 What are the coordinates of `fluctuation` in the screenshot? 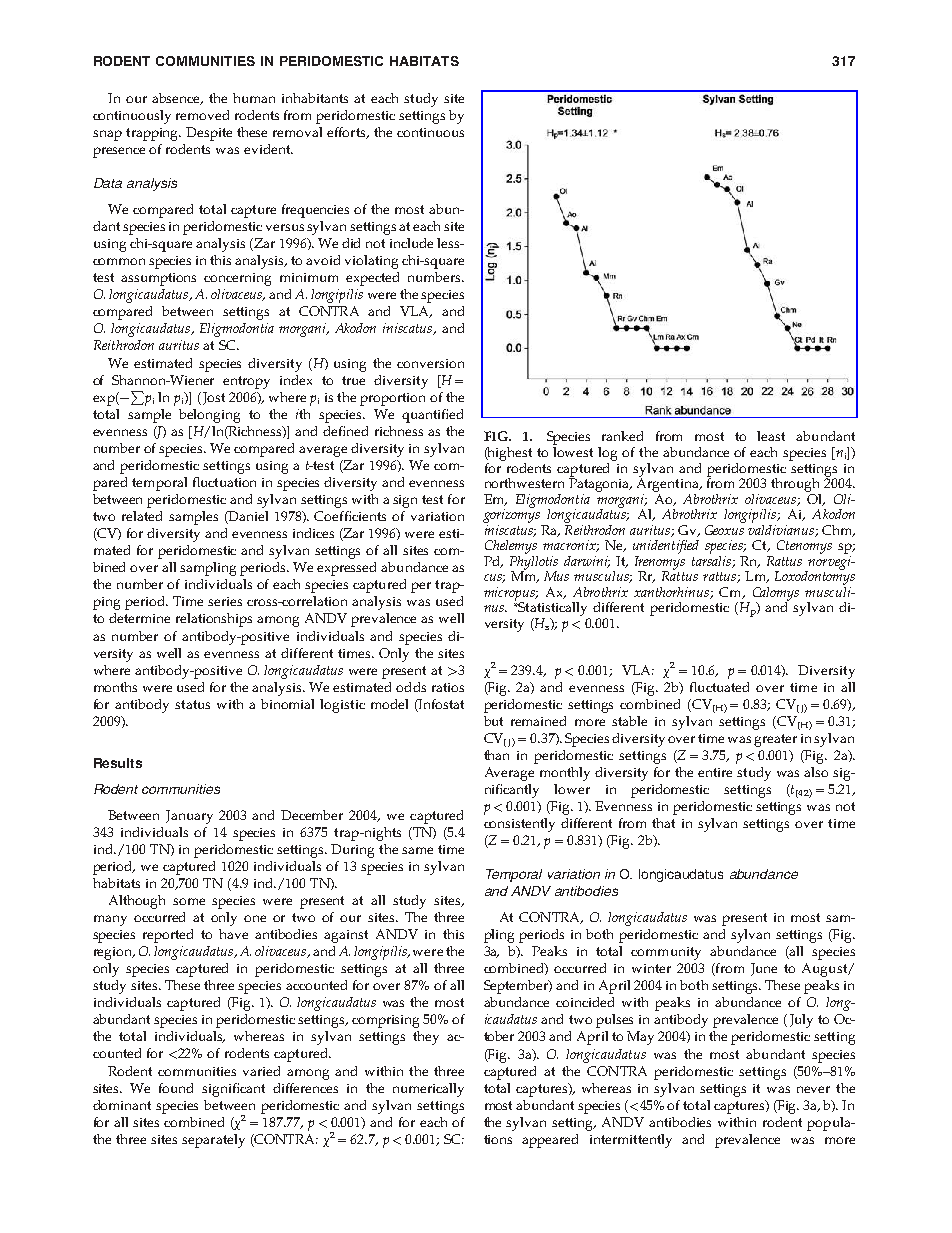 It's located at (224, 482).
